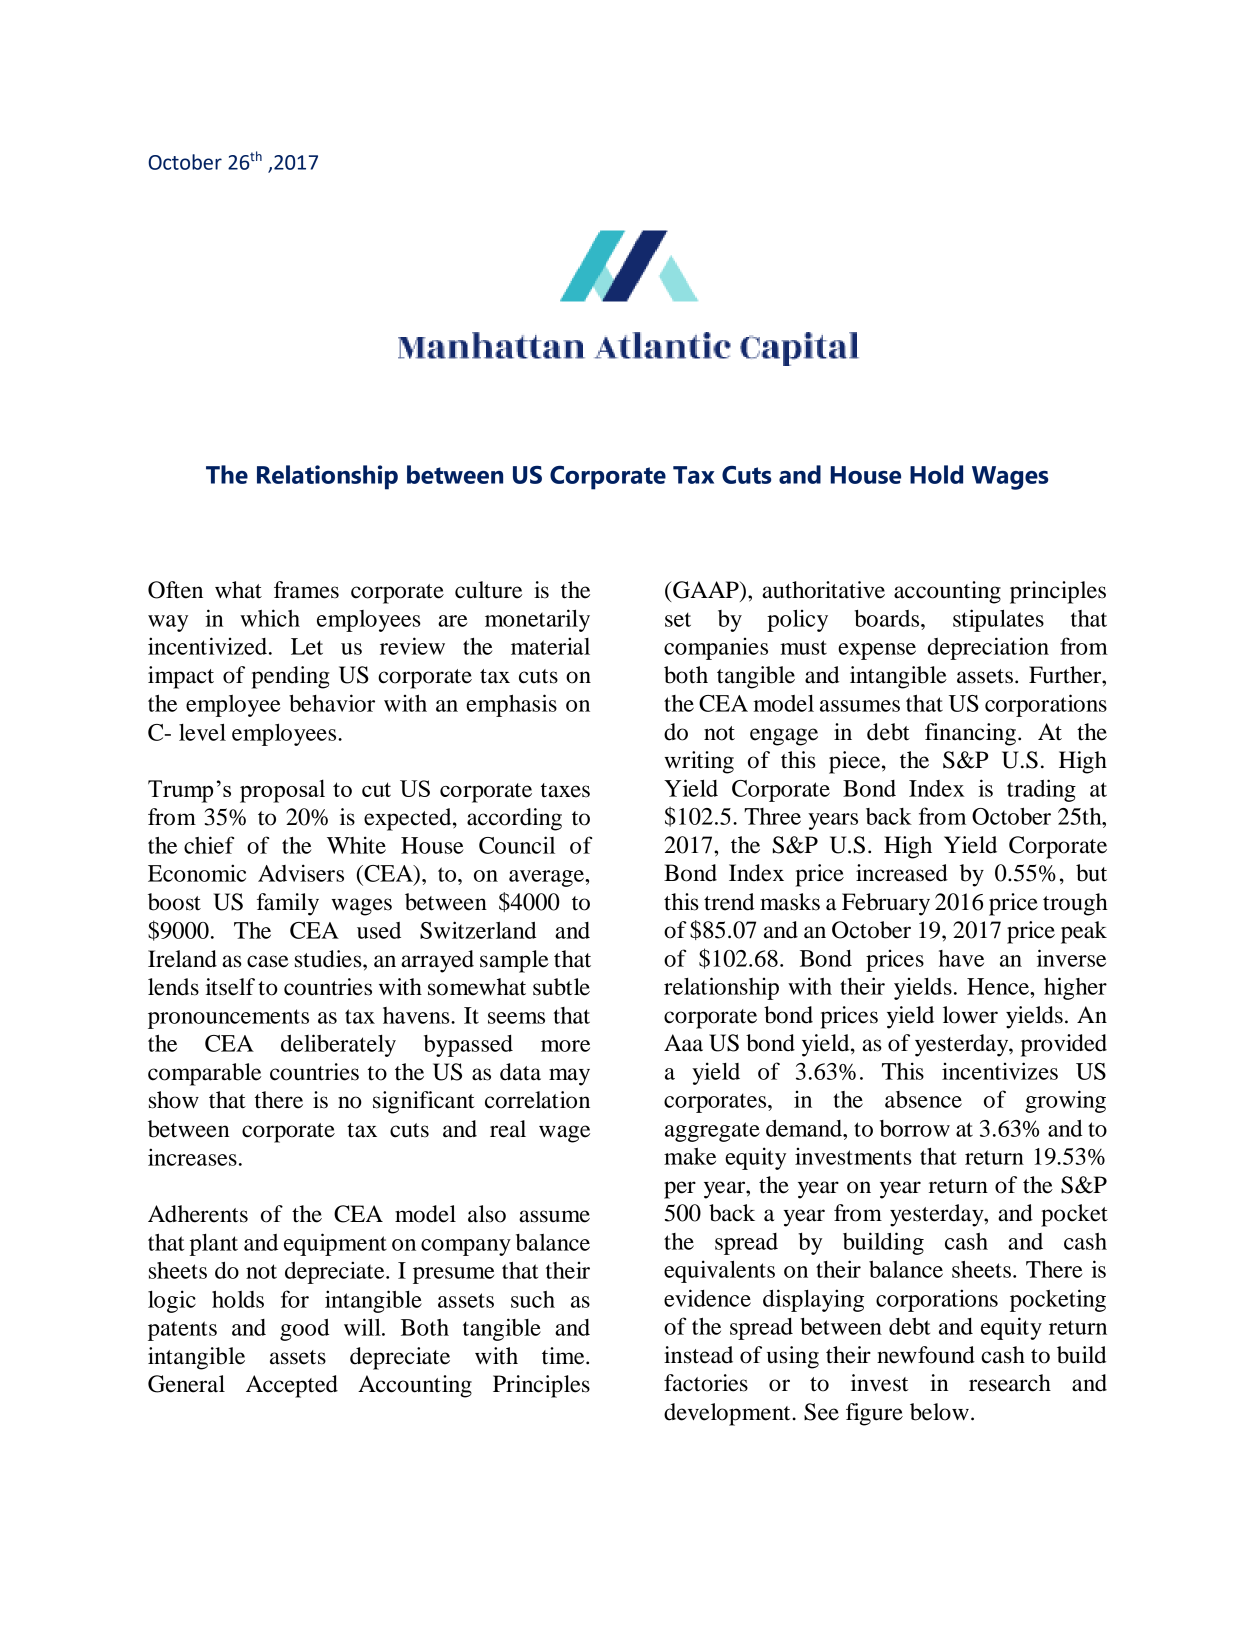  I want to click on monetarily, so click(537, 620).
